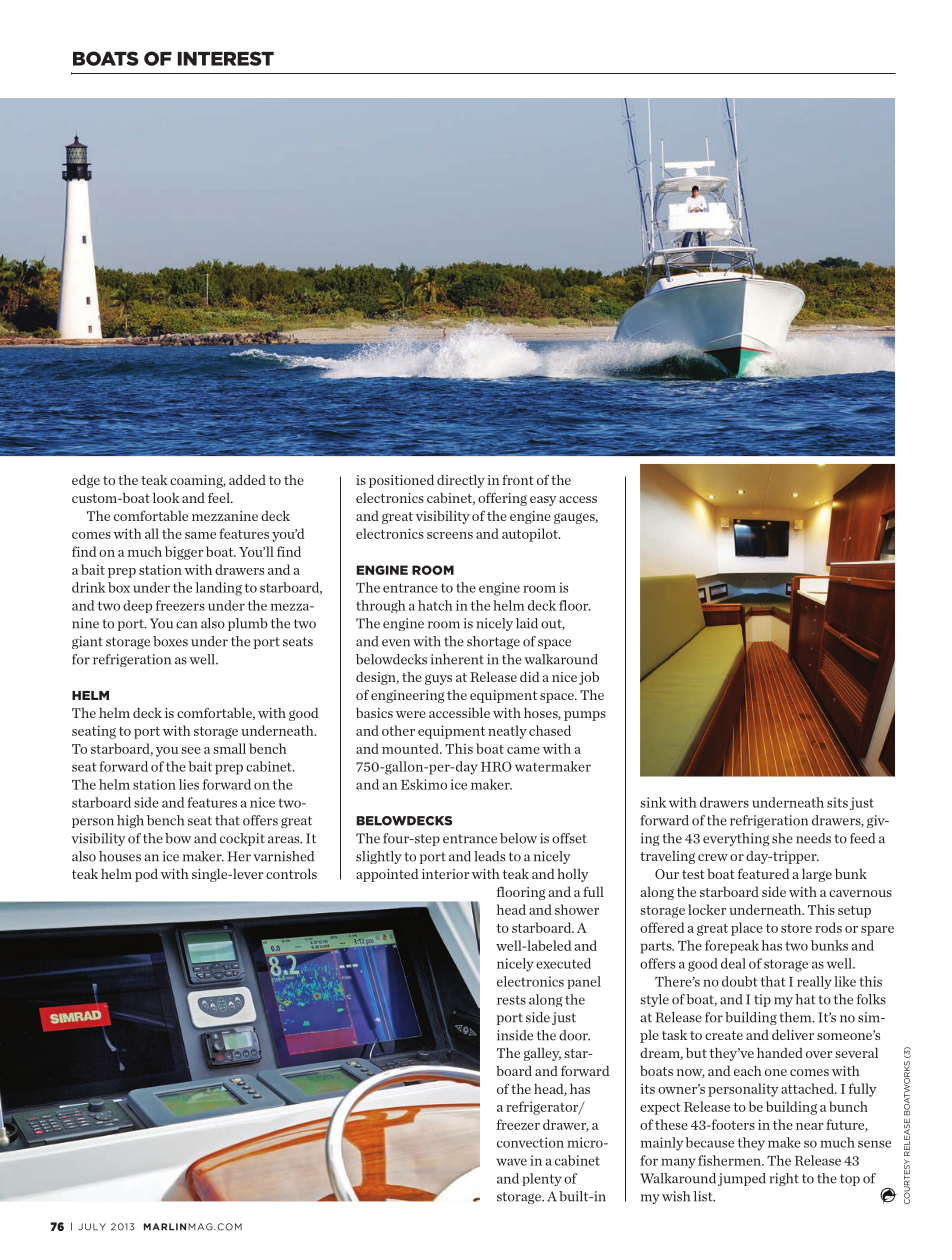 The image size is (952, 1260). Describe the element at coordinates (92, 1227) in the screenshot. I see `JULY` at that location.
